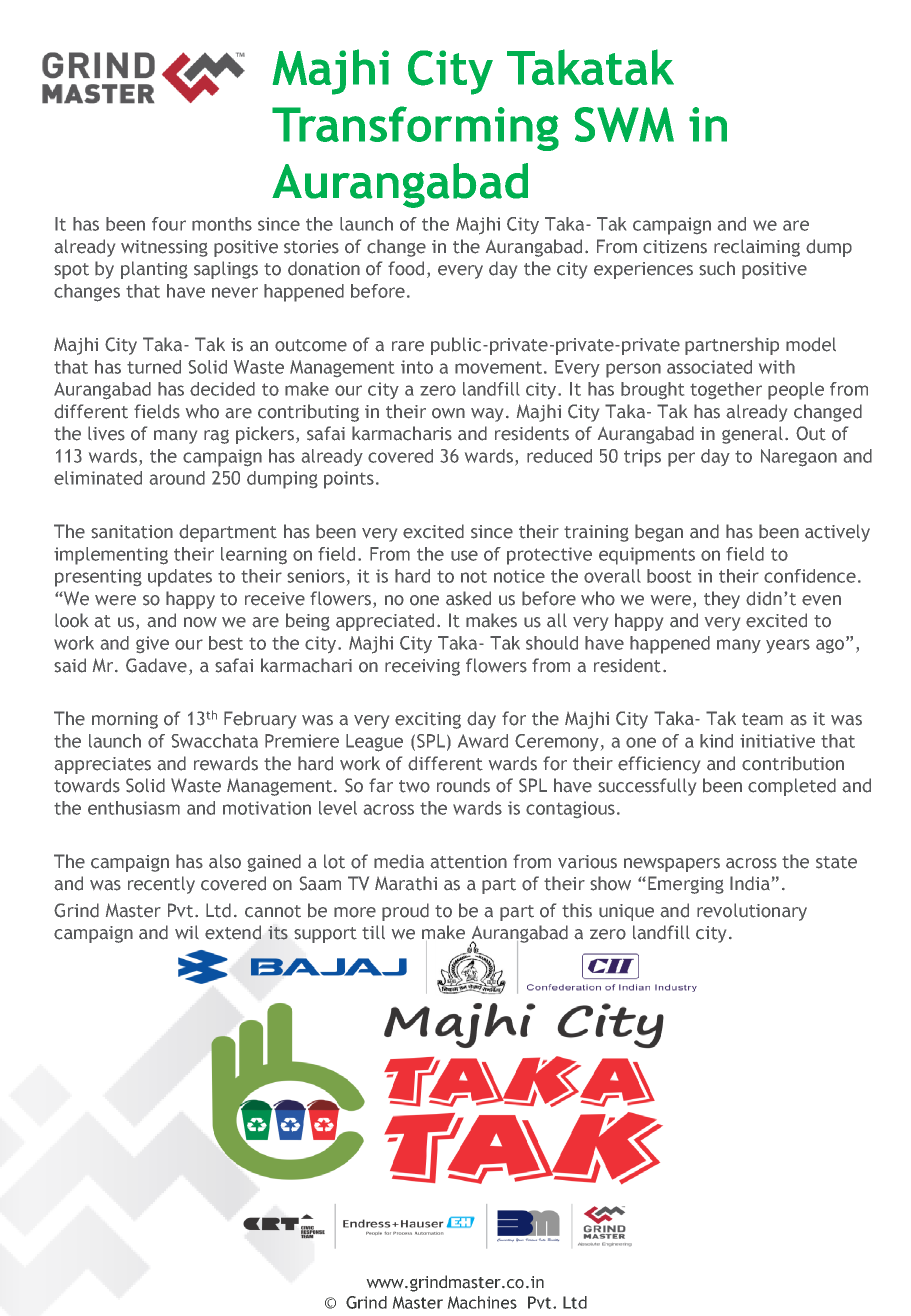  Describe the element at coordinates (624, 124) in the screenshot. I see `SWM` at that location.
